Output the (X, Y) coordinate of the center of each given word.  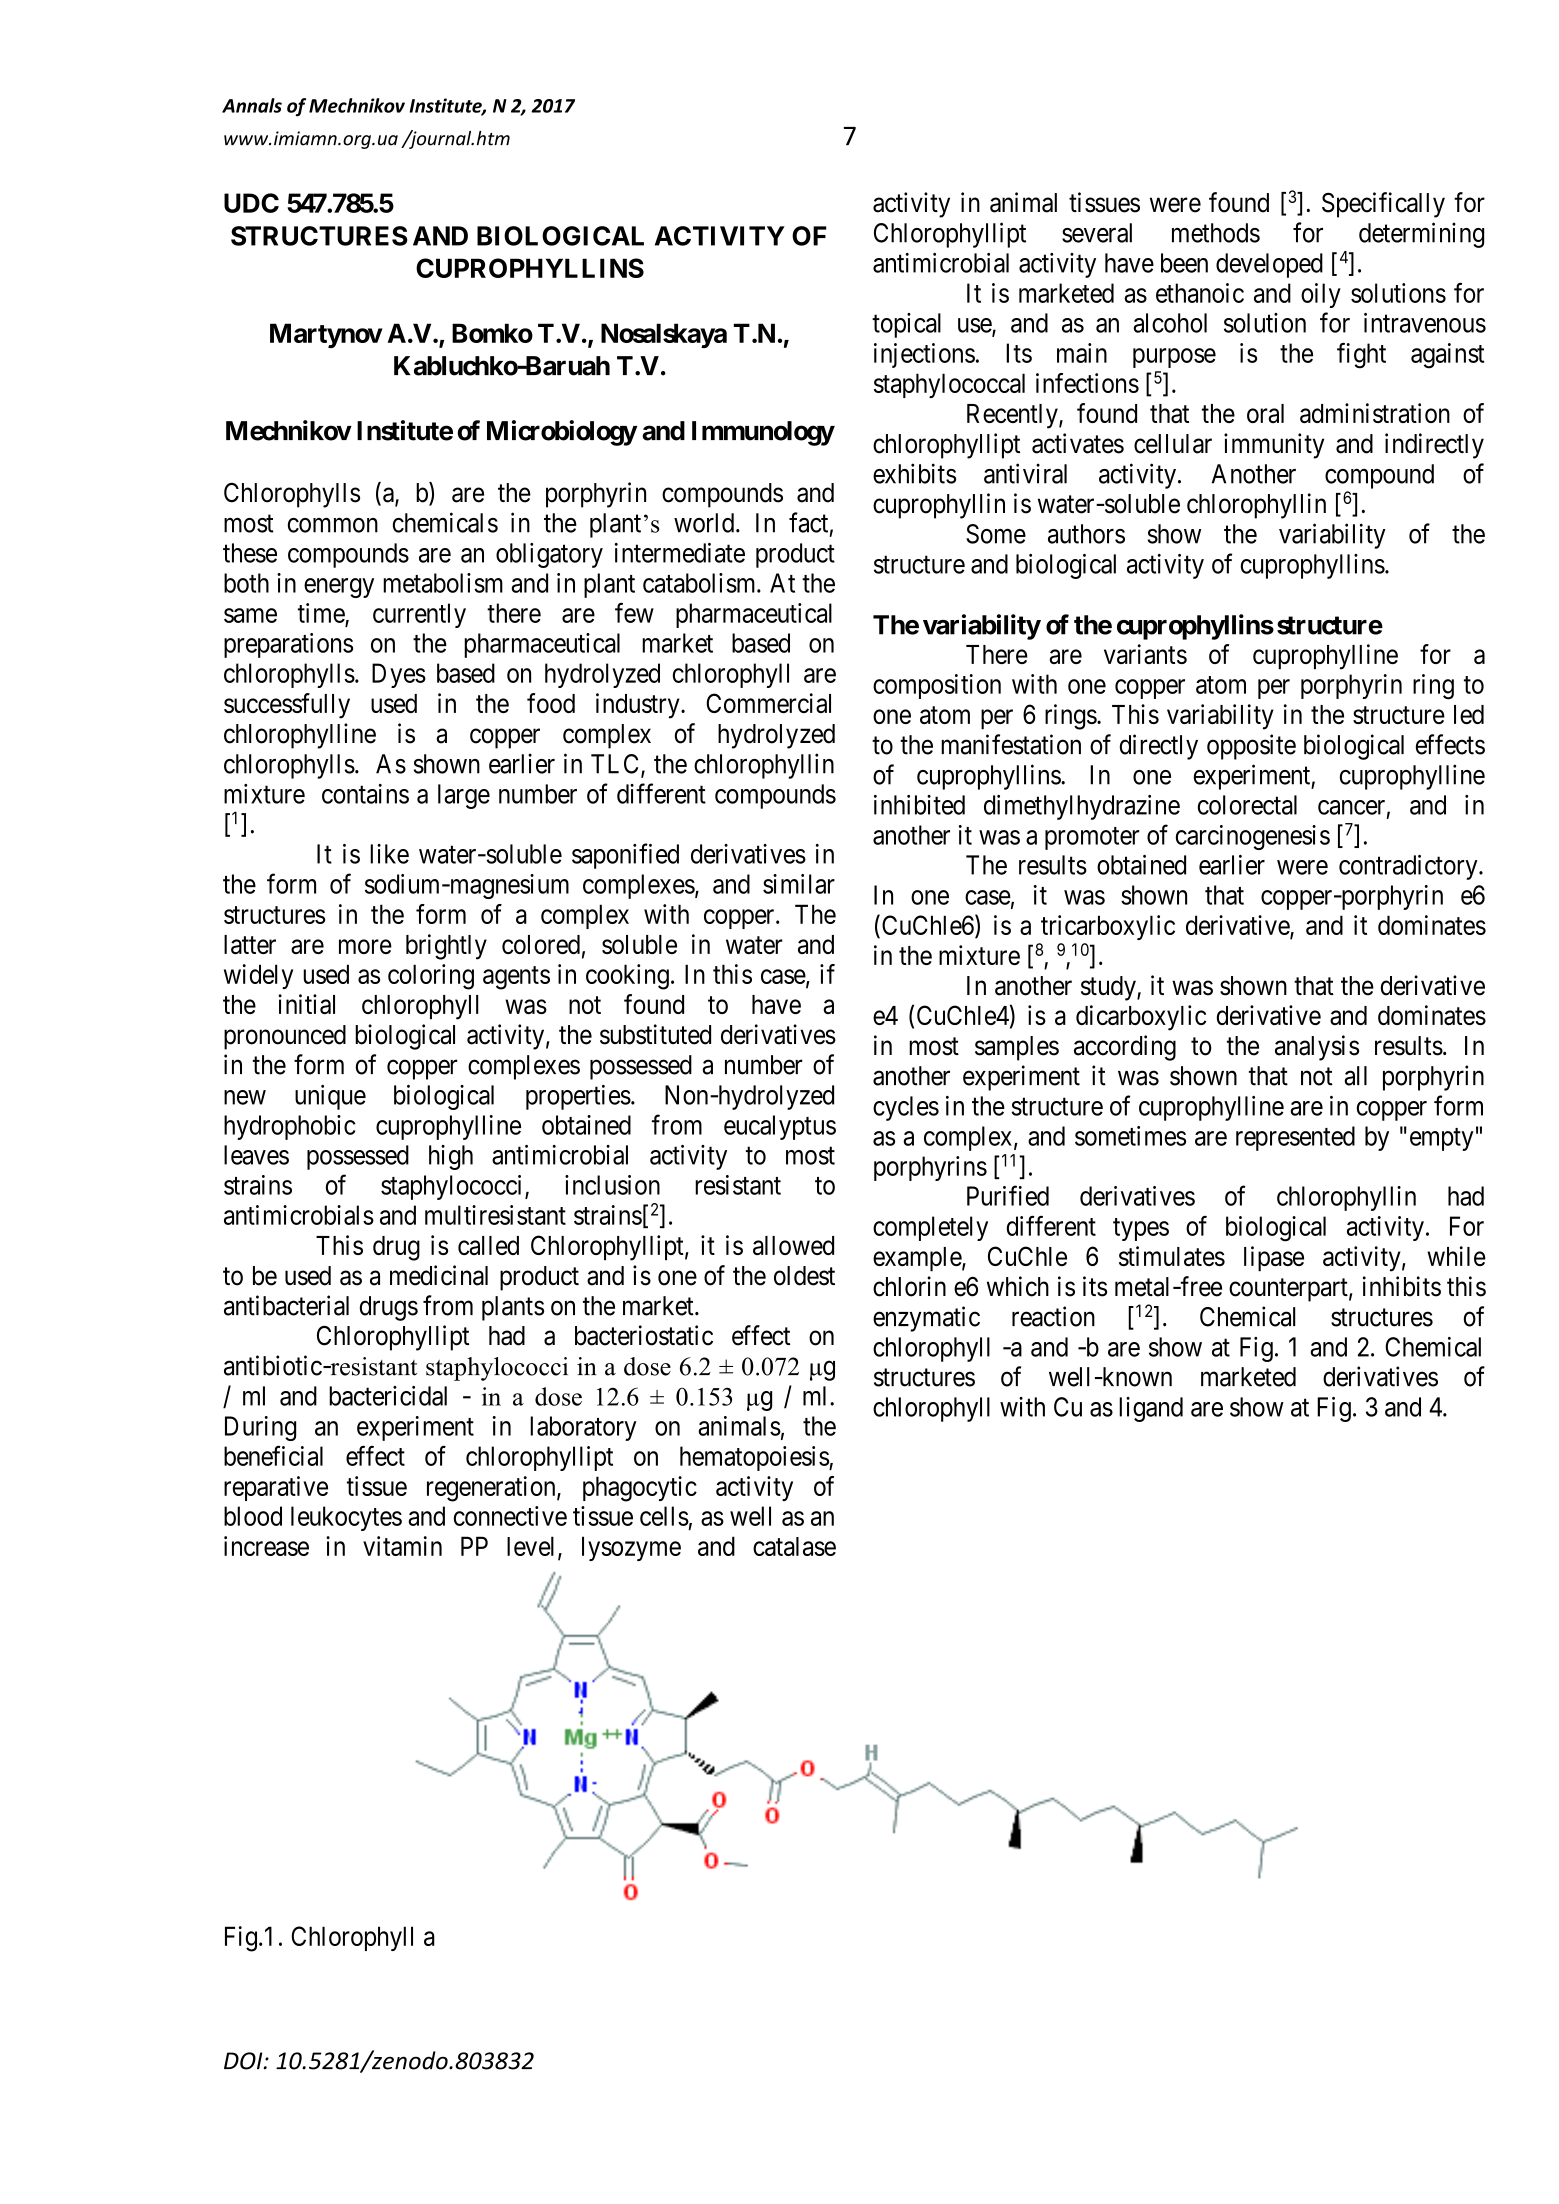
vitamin (402, 1546)
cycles (906, 1108)
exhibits (914, 473)
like (389, 854)
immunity (1274, 446)
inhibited (919, 805)
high (451, 1157)
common (333, 525)
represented (1295, 1138)
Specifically (1383, 205)
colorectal (1247, 805)
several (1097, 233)
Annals (252, 105)
